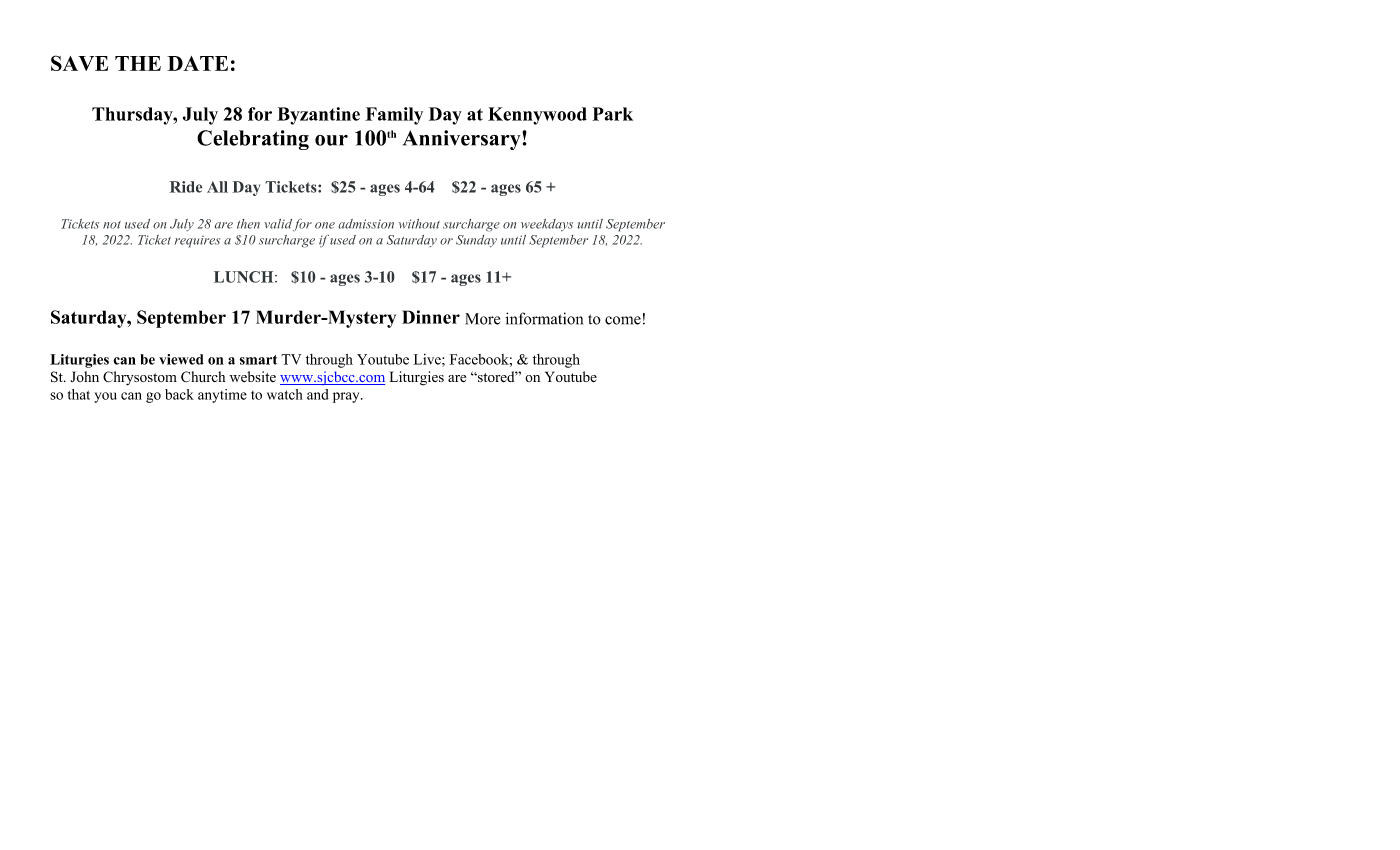 The height and width of the screenshot is (850, 1400). I want to click on Chrysostom, so click(140, 378).
